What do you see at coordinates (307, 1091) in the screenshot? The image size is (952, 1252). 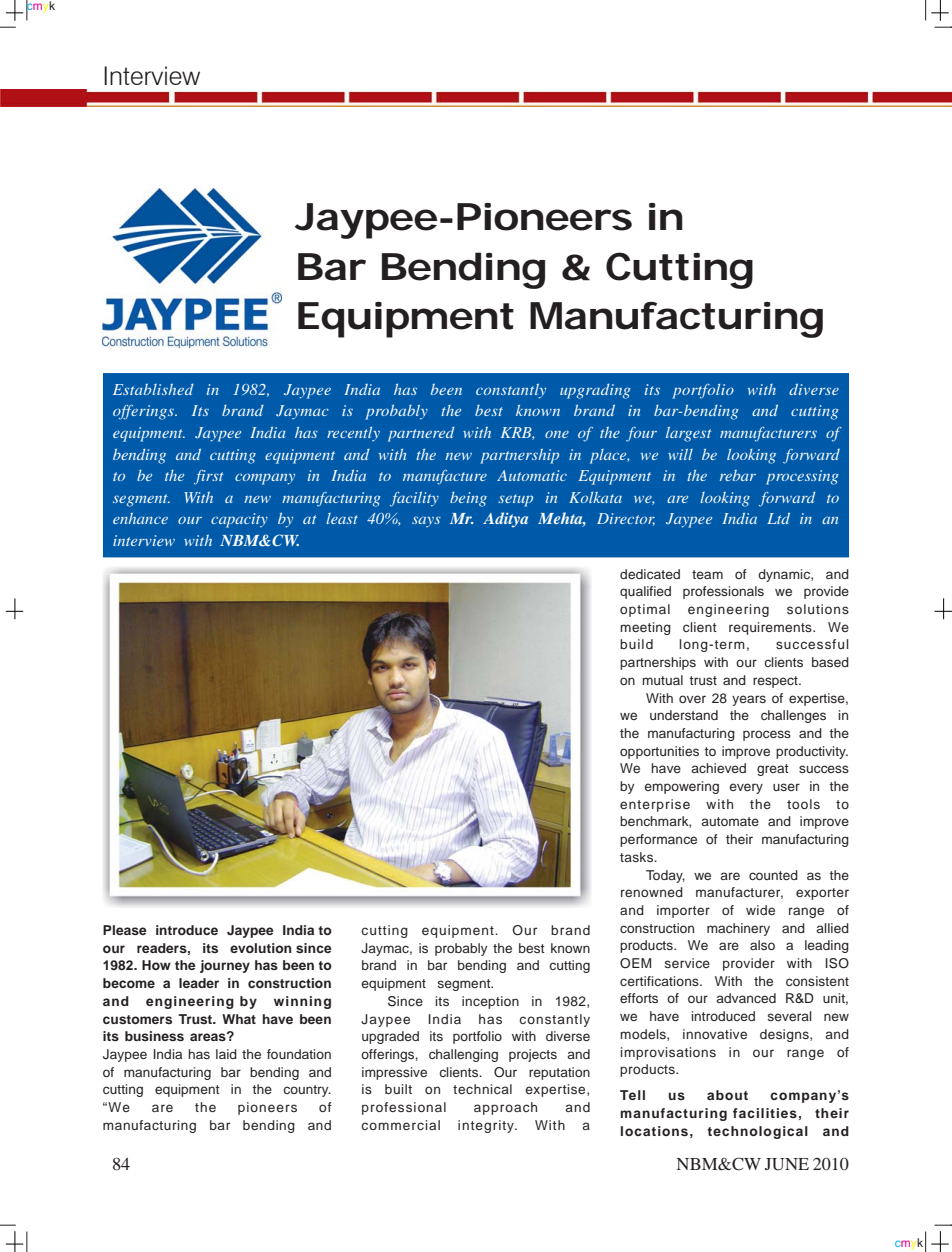 I see `country` at bounding box center [307, 1091].
